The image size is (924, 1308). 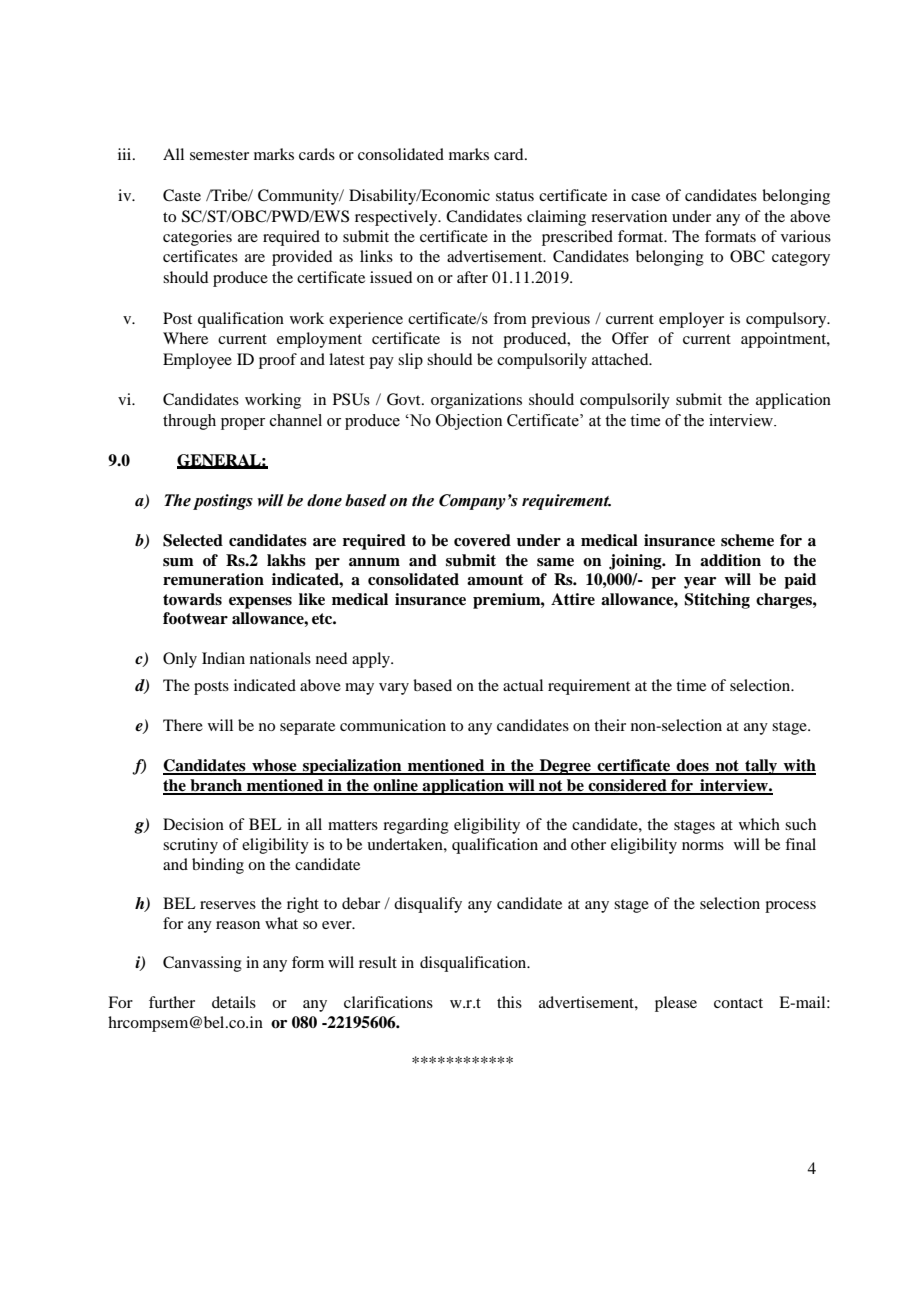 What do you see at coordinates (509, 1002) in the screenshot?
I see `this` at bounding box center [509, 1002].
